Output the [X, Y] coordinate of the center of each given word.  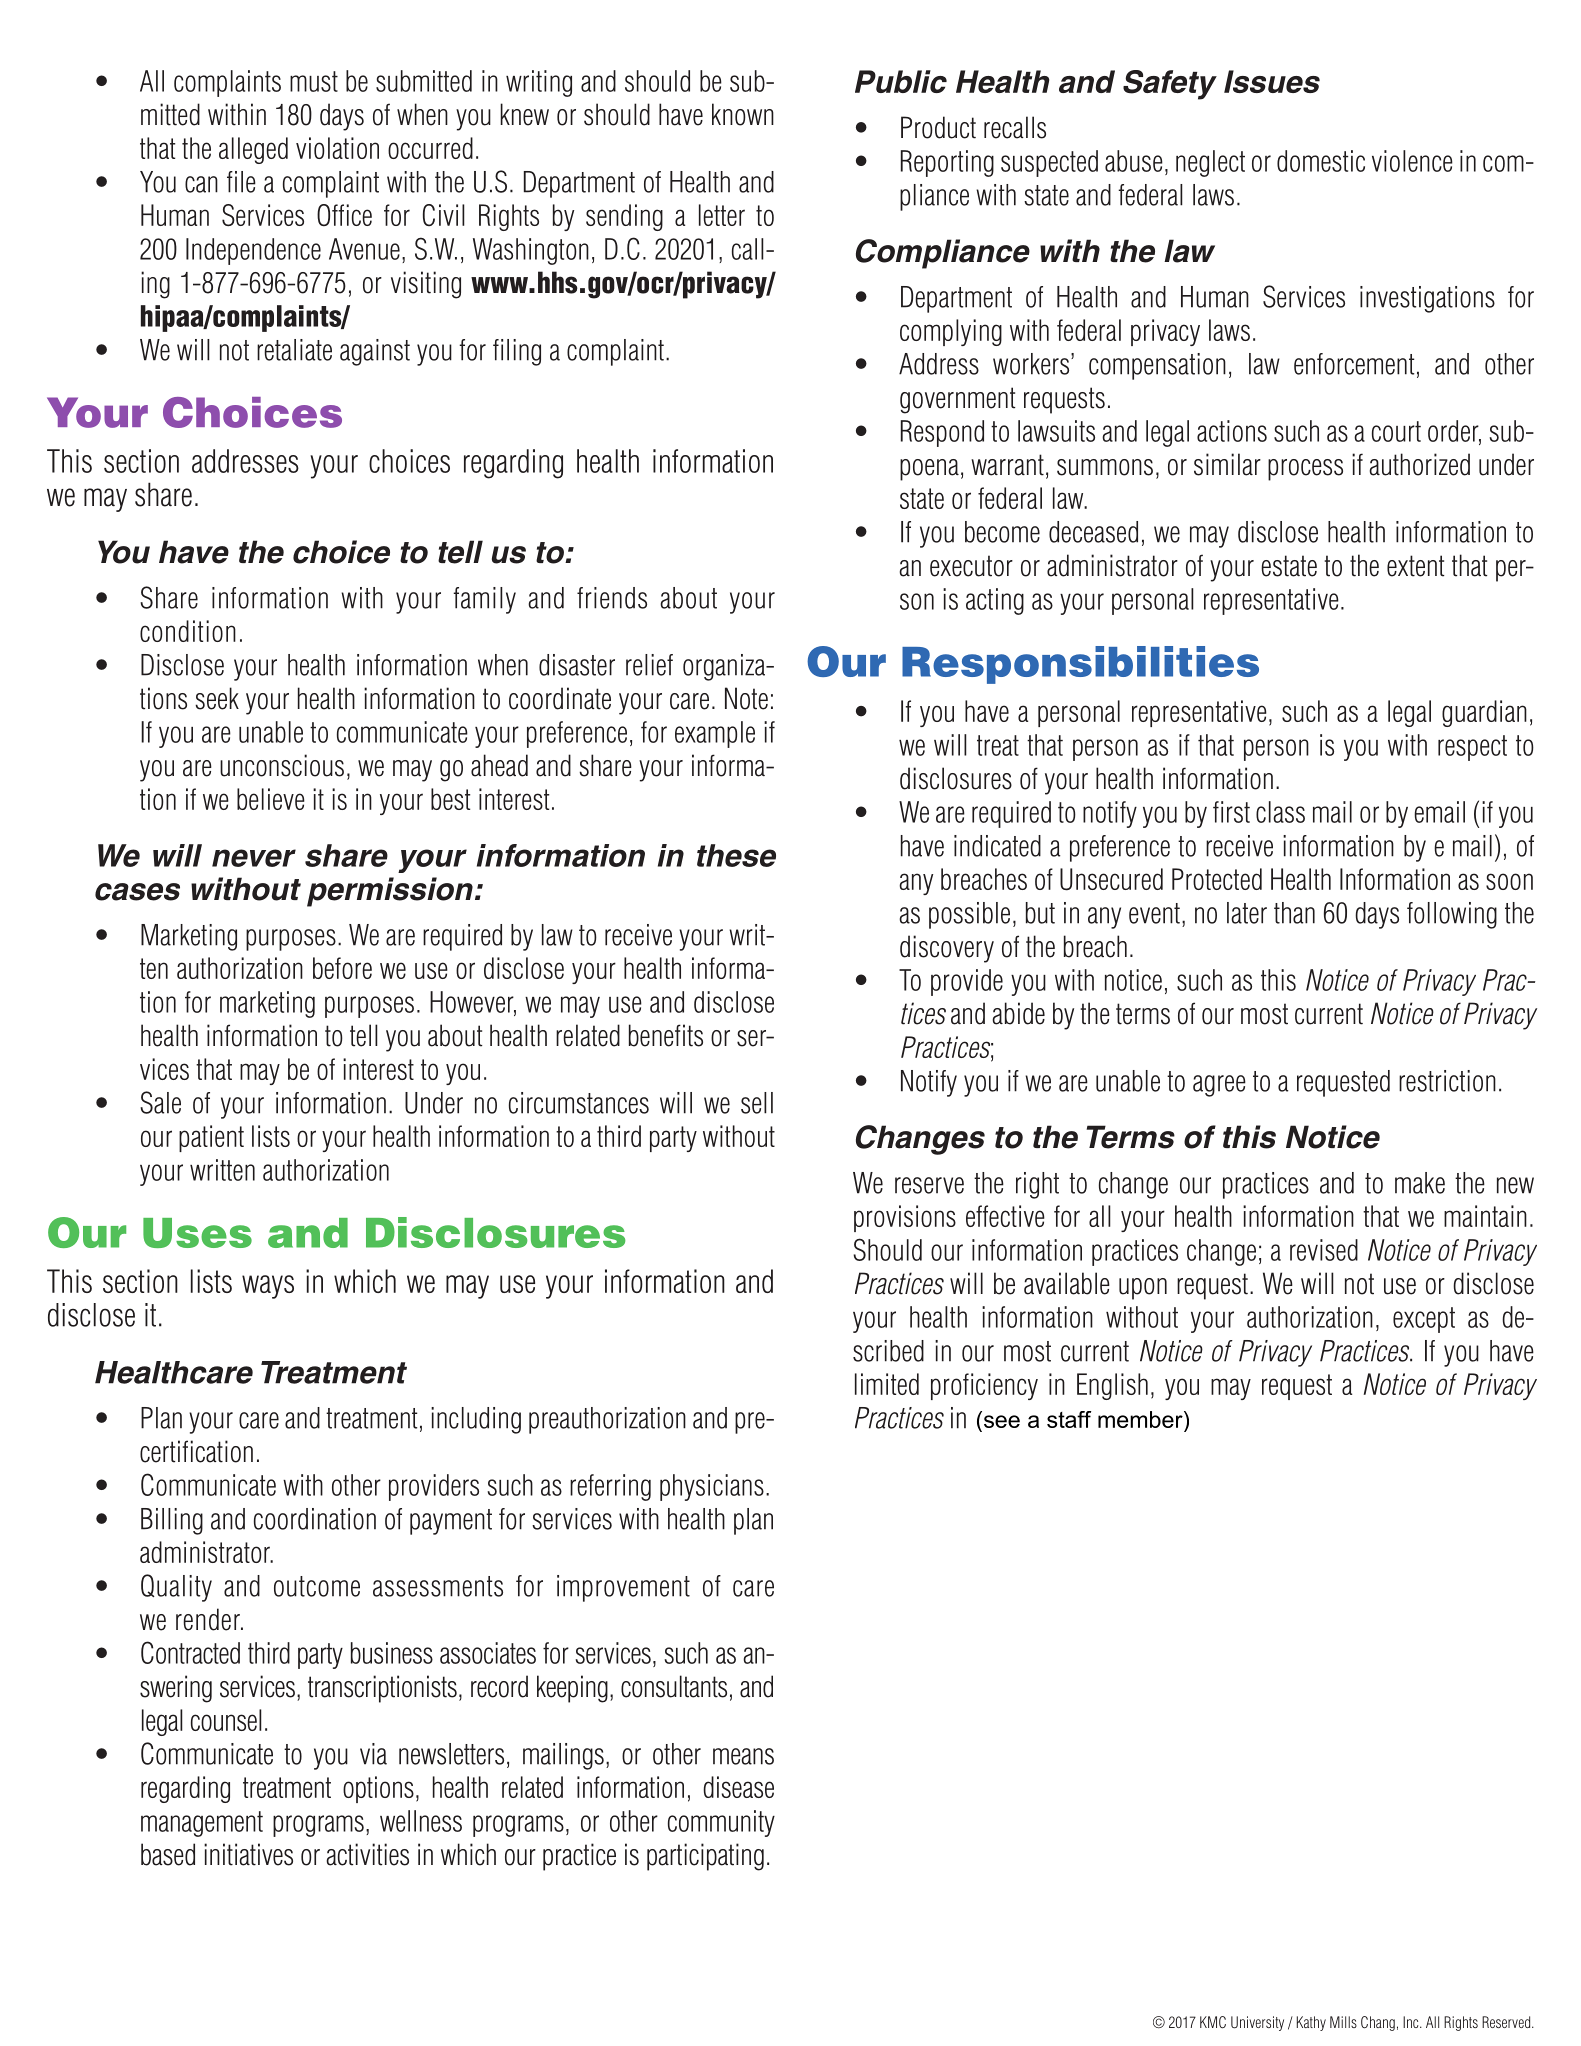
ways [268, 1287]
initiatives [248, 1854]
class [1280, 812]
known [743, 114]
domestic [1321, 161]
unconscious [282, 765]
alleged [253, 150]
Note [746, 698]
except [1424, 1320]
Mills [1343, 2022]
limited [887, 1384]
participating [705, 1857]
